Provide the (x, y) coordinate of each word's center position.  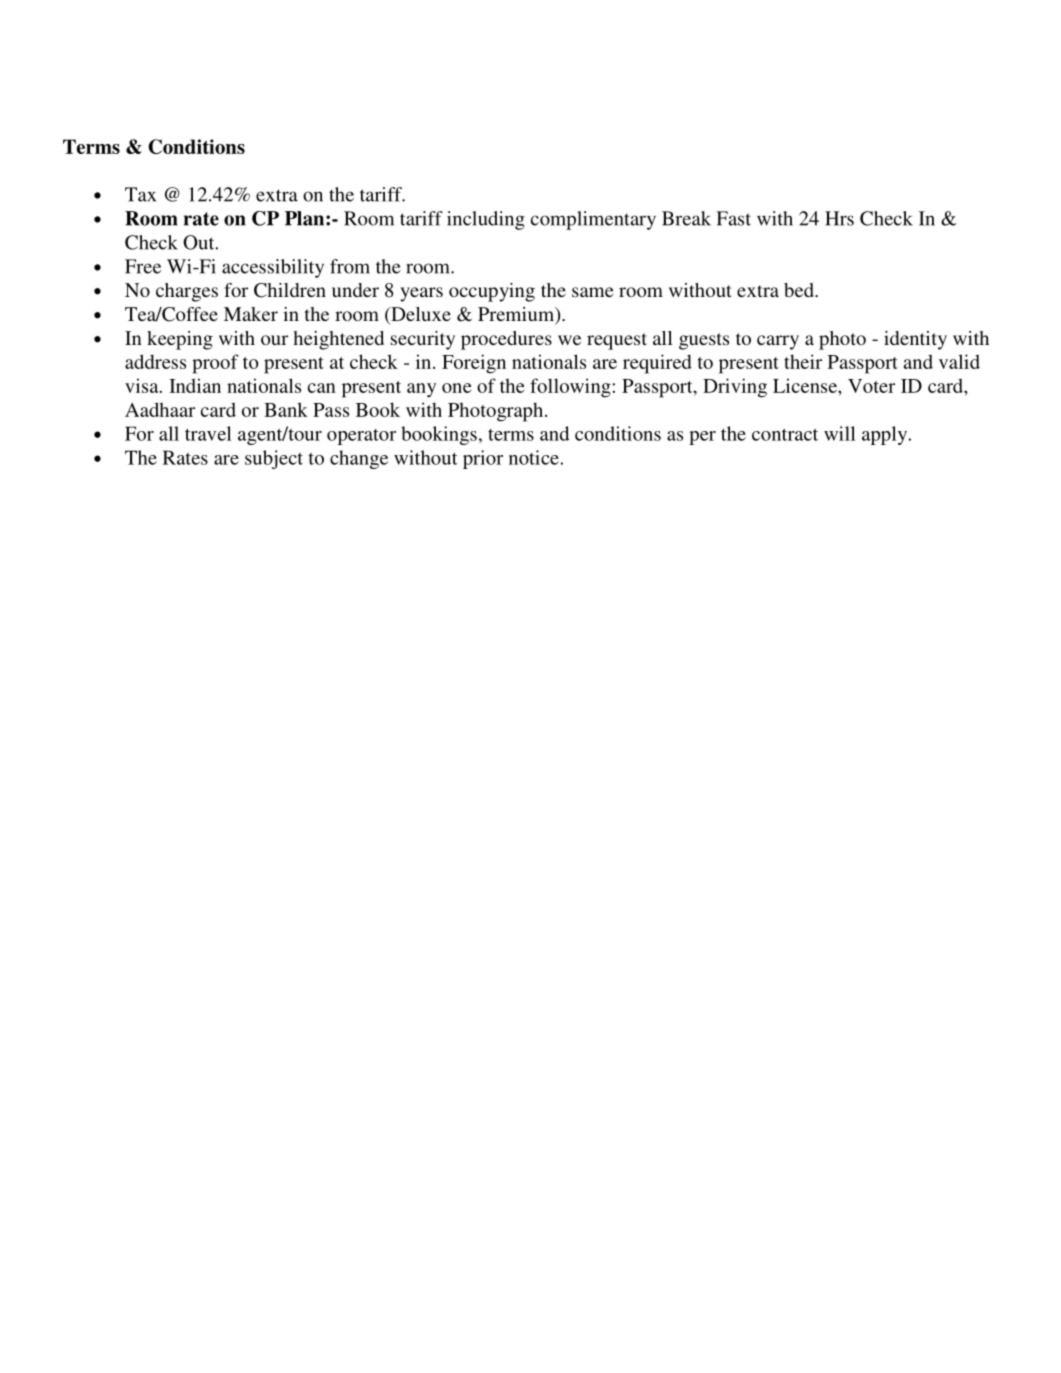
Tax (140, 194)
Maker (251, 314)
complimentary (593, 220)
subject (274, 459)
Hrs (839, 218)
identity (915, 340)
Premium (517, 315)
